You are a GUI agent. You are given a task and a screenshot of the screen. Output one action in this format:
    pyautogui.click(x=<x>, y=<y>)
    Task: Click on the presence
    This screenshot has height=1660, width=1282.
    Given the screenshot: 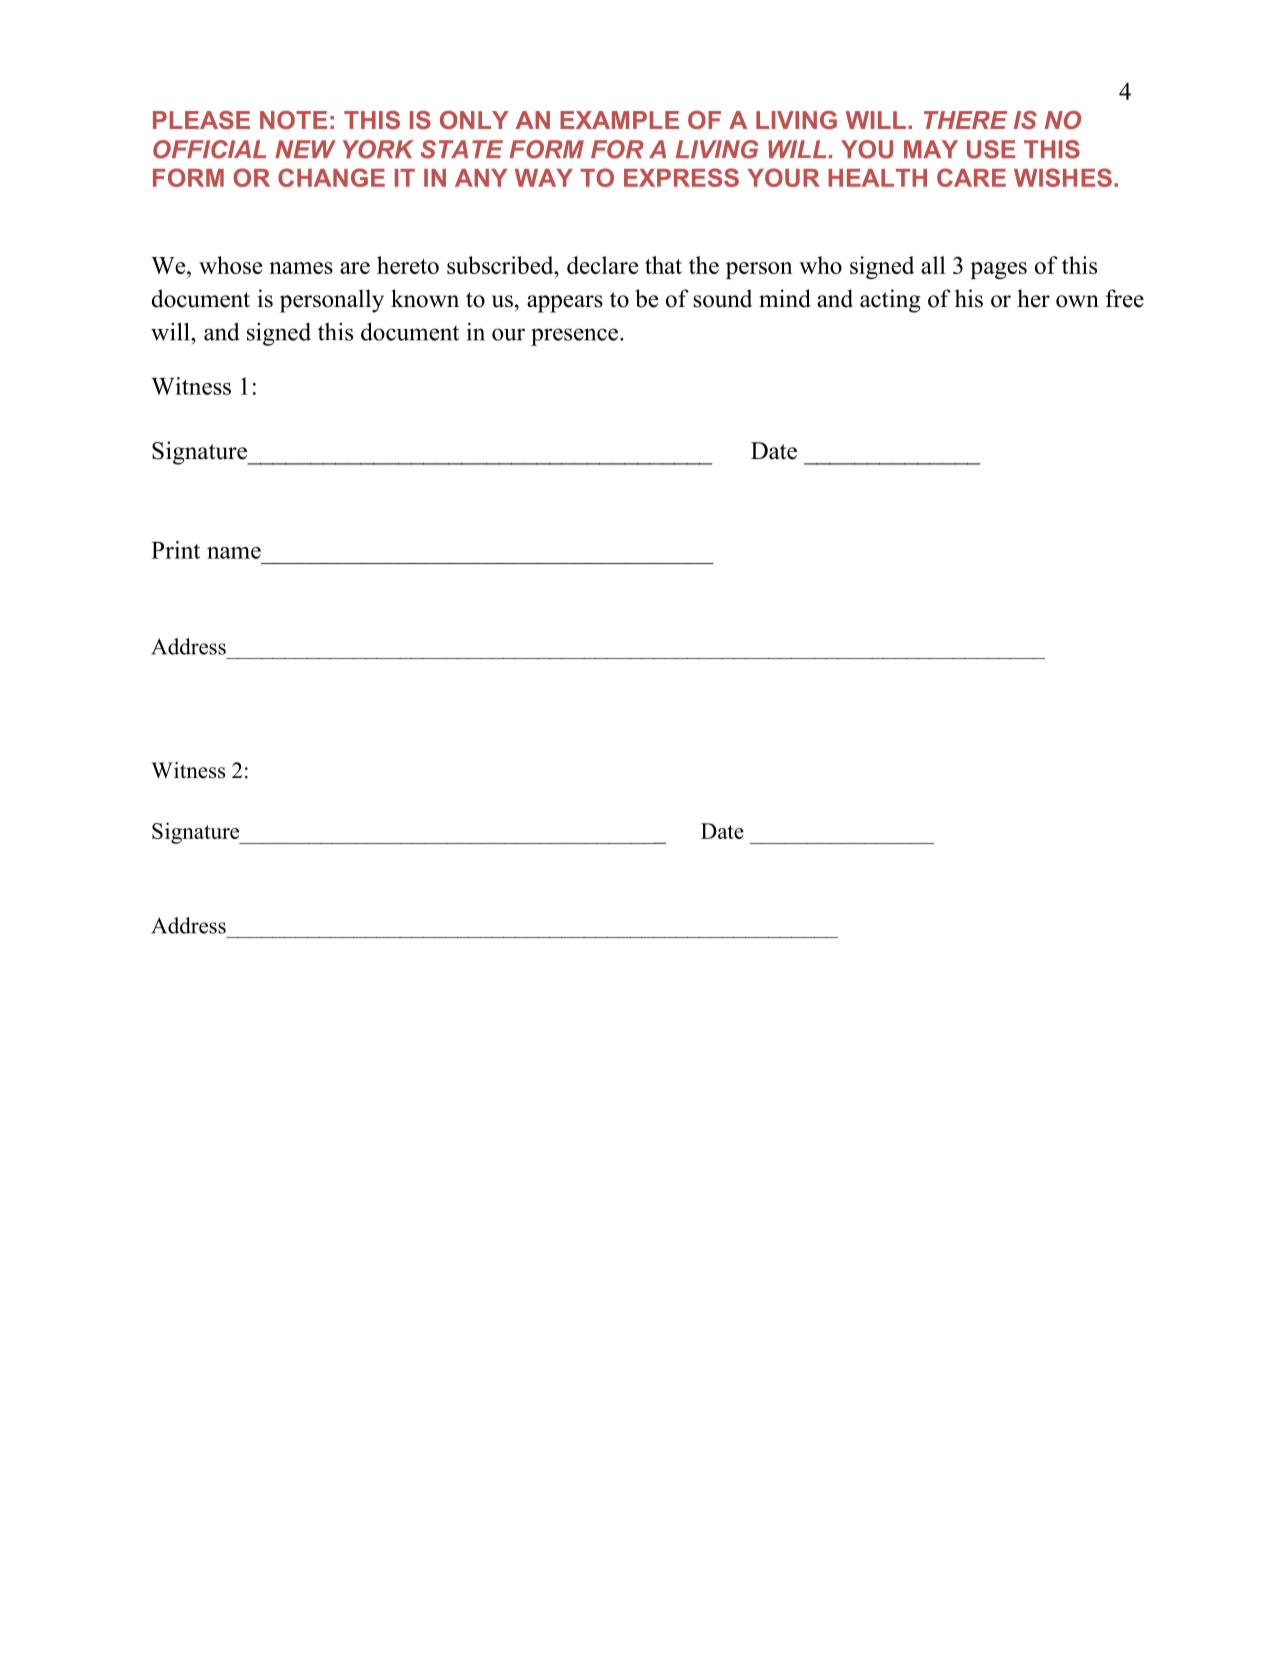 What is the action you would take?
    pyautogui.click(x=576, y=337)
